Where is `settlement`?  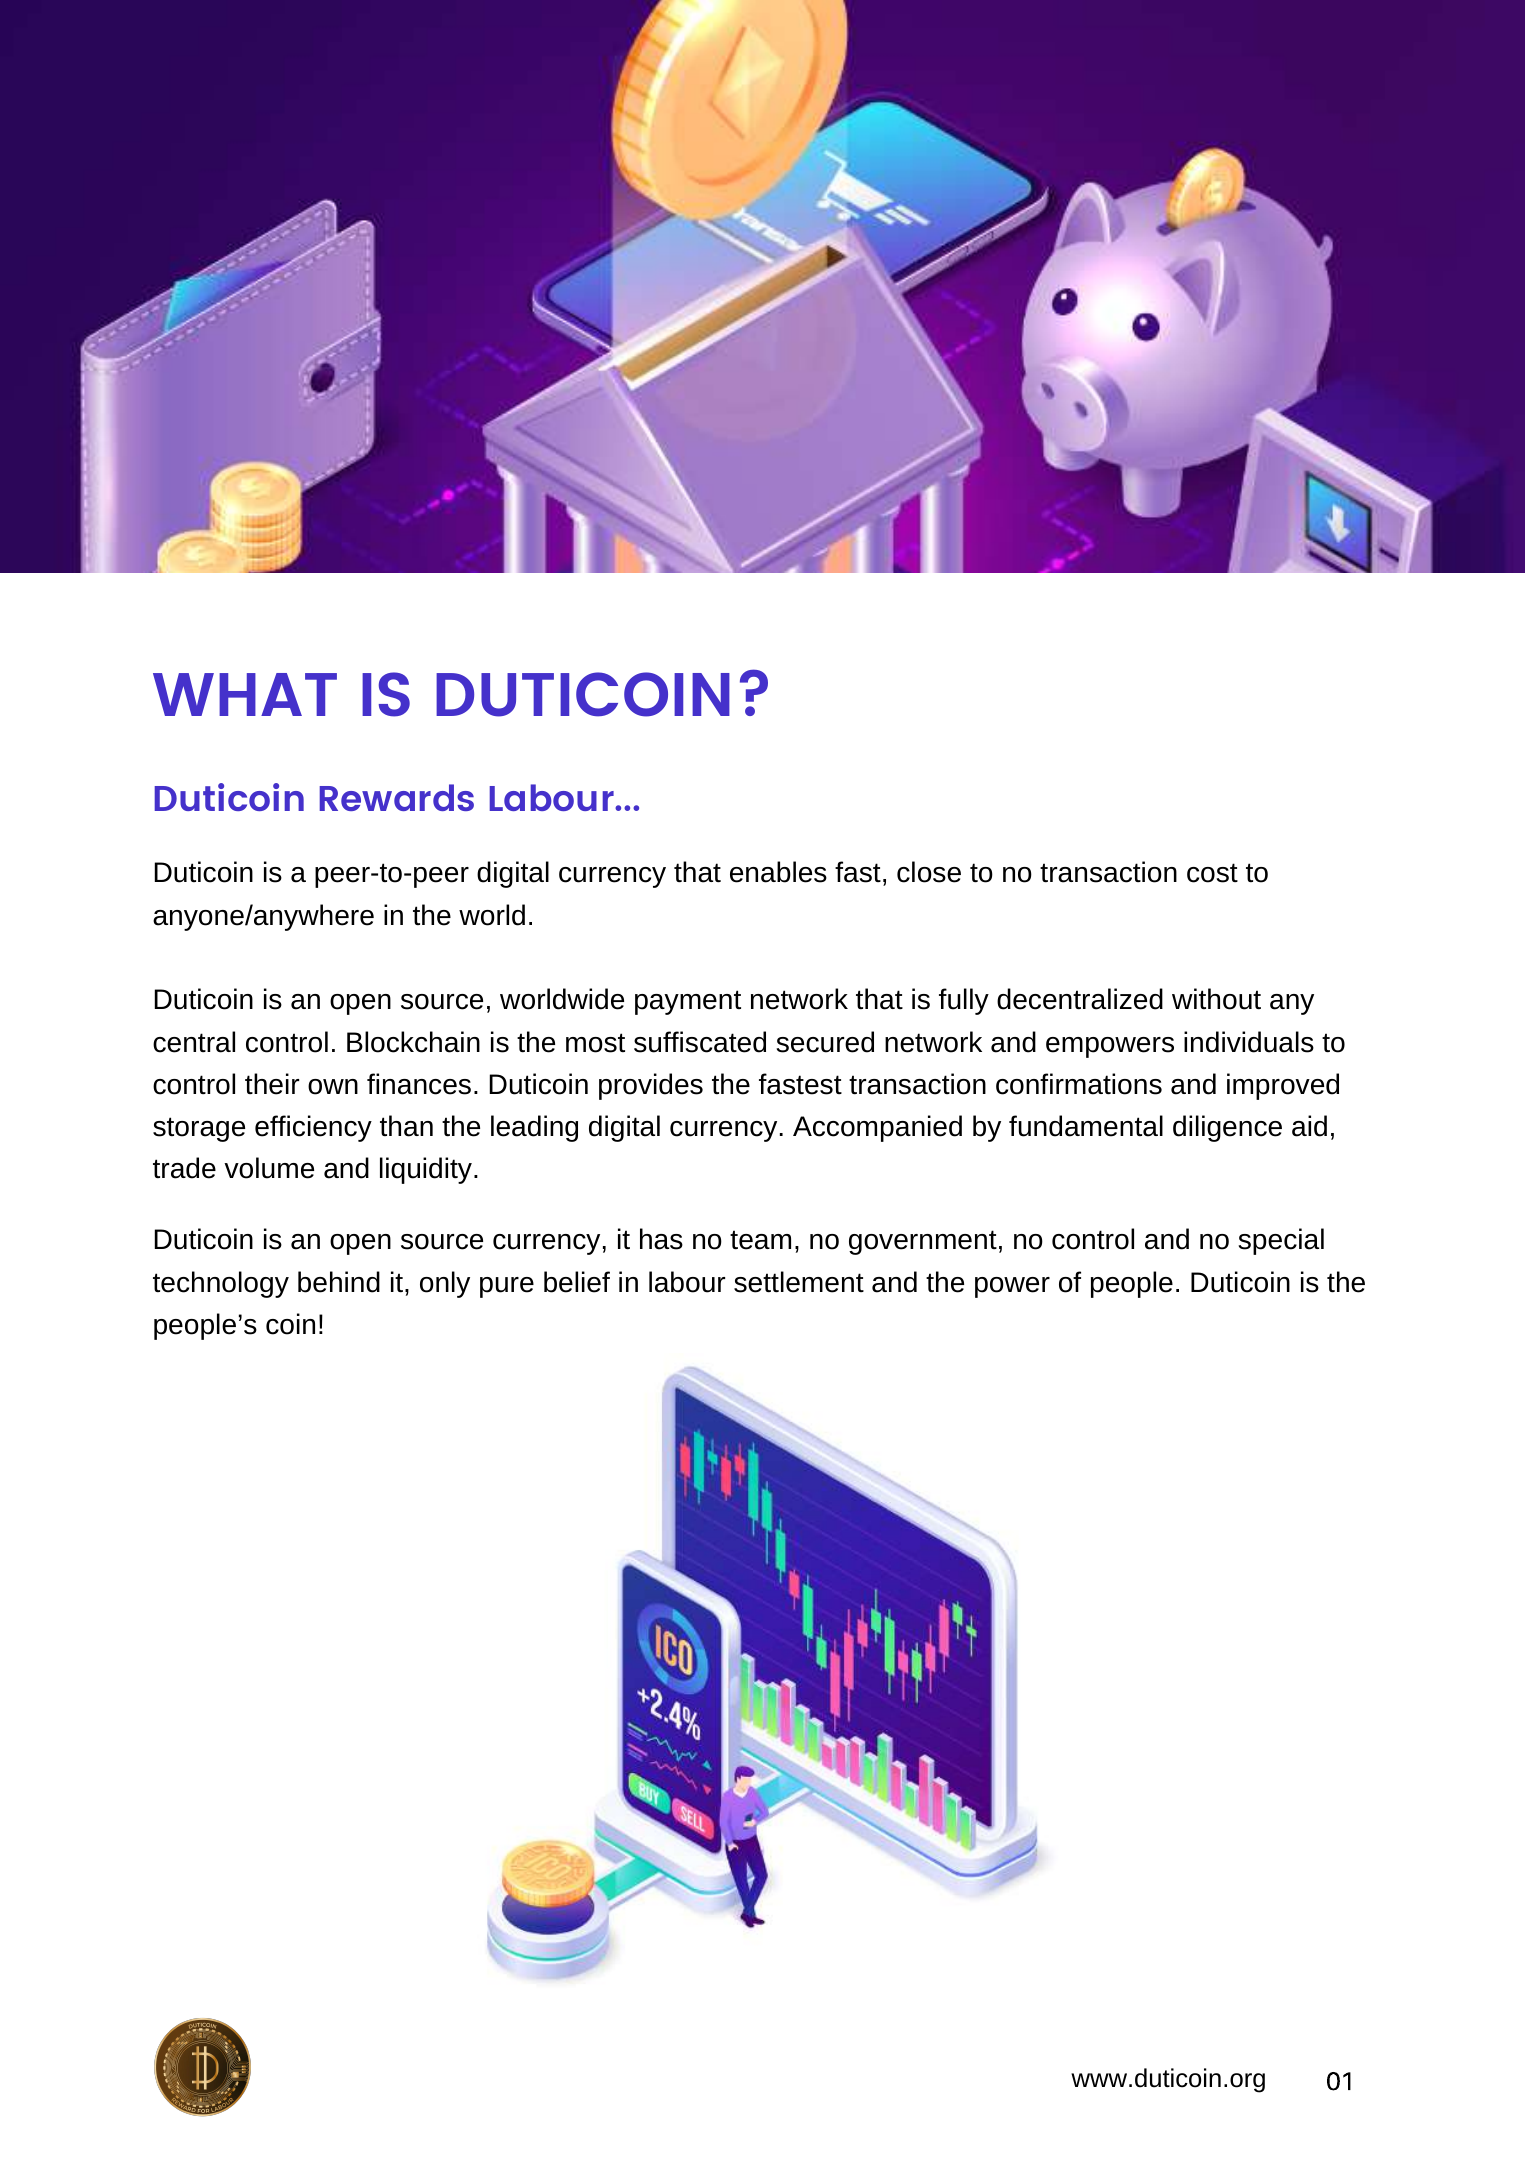 settlement is located at coordinates (799, 1282).
